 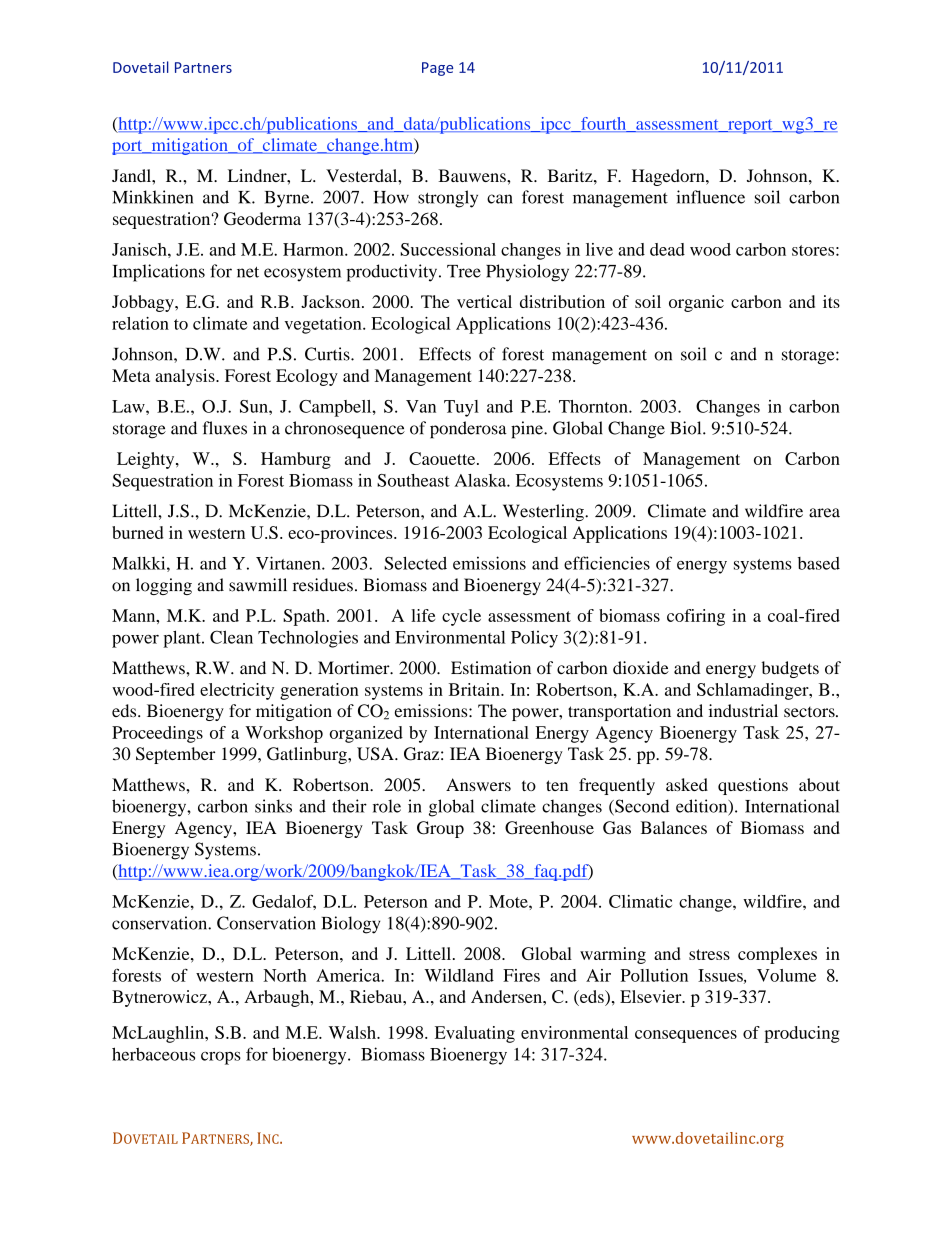 What do you see at coordinates (415, 563) in the screenshot?
I see `Selected` at bounding box center [415, 563].
